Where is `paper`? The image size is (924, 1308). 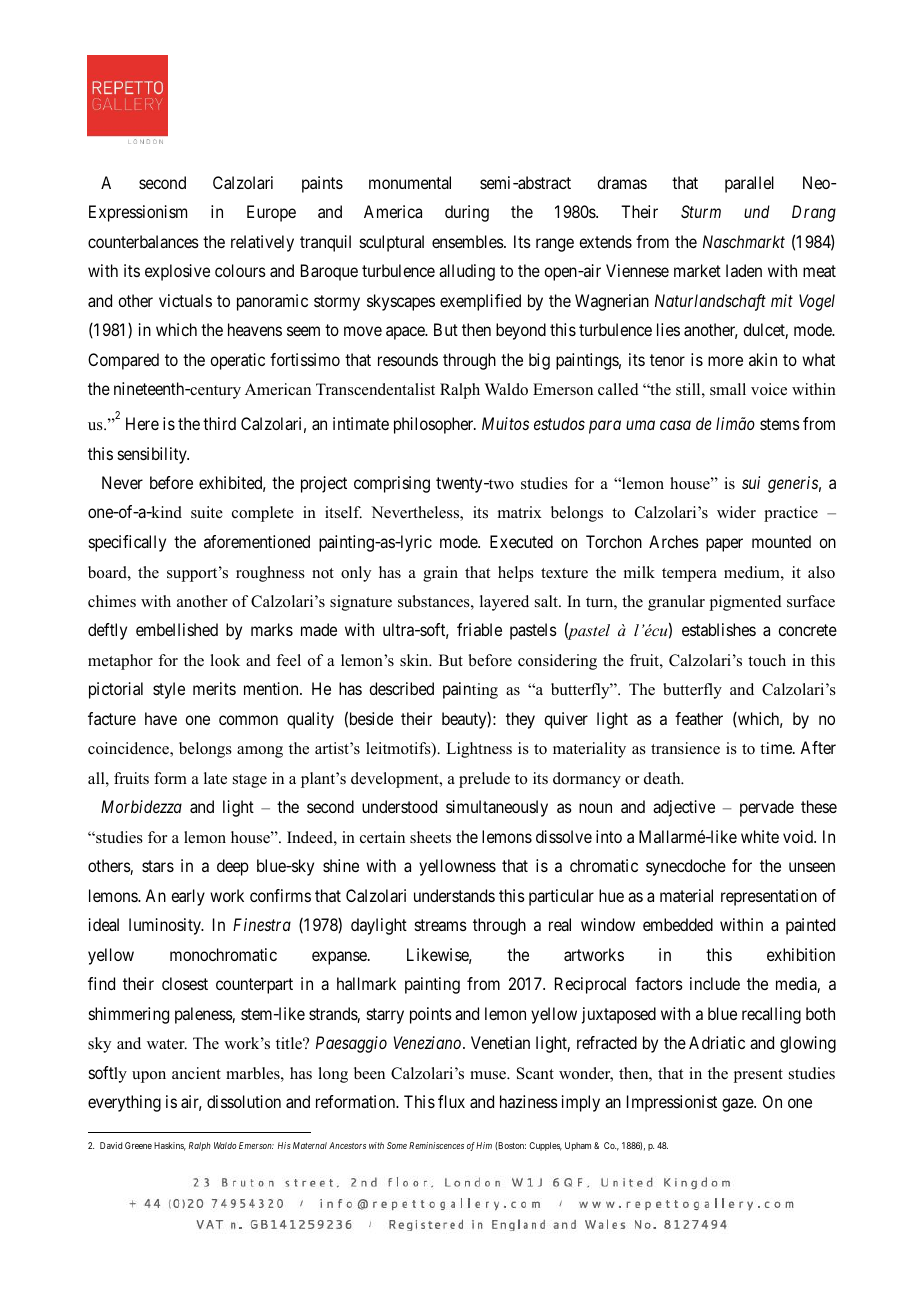 paper is located at coordinates (724, 545).
